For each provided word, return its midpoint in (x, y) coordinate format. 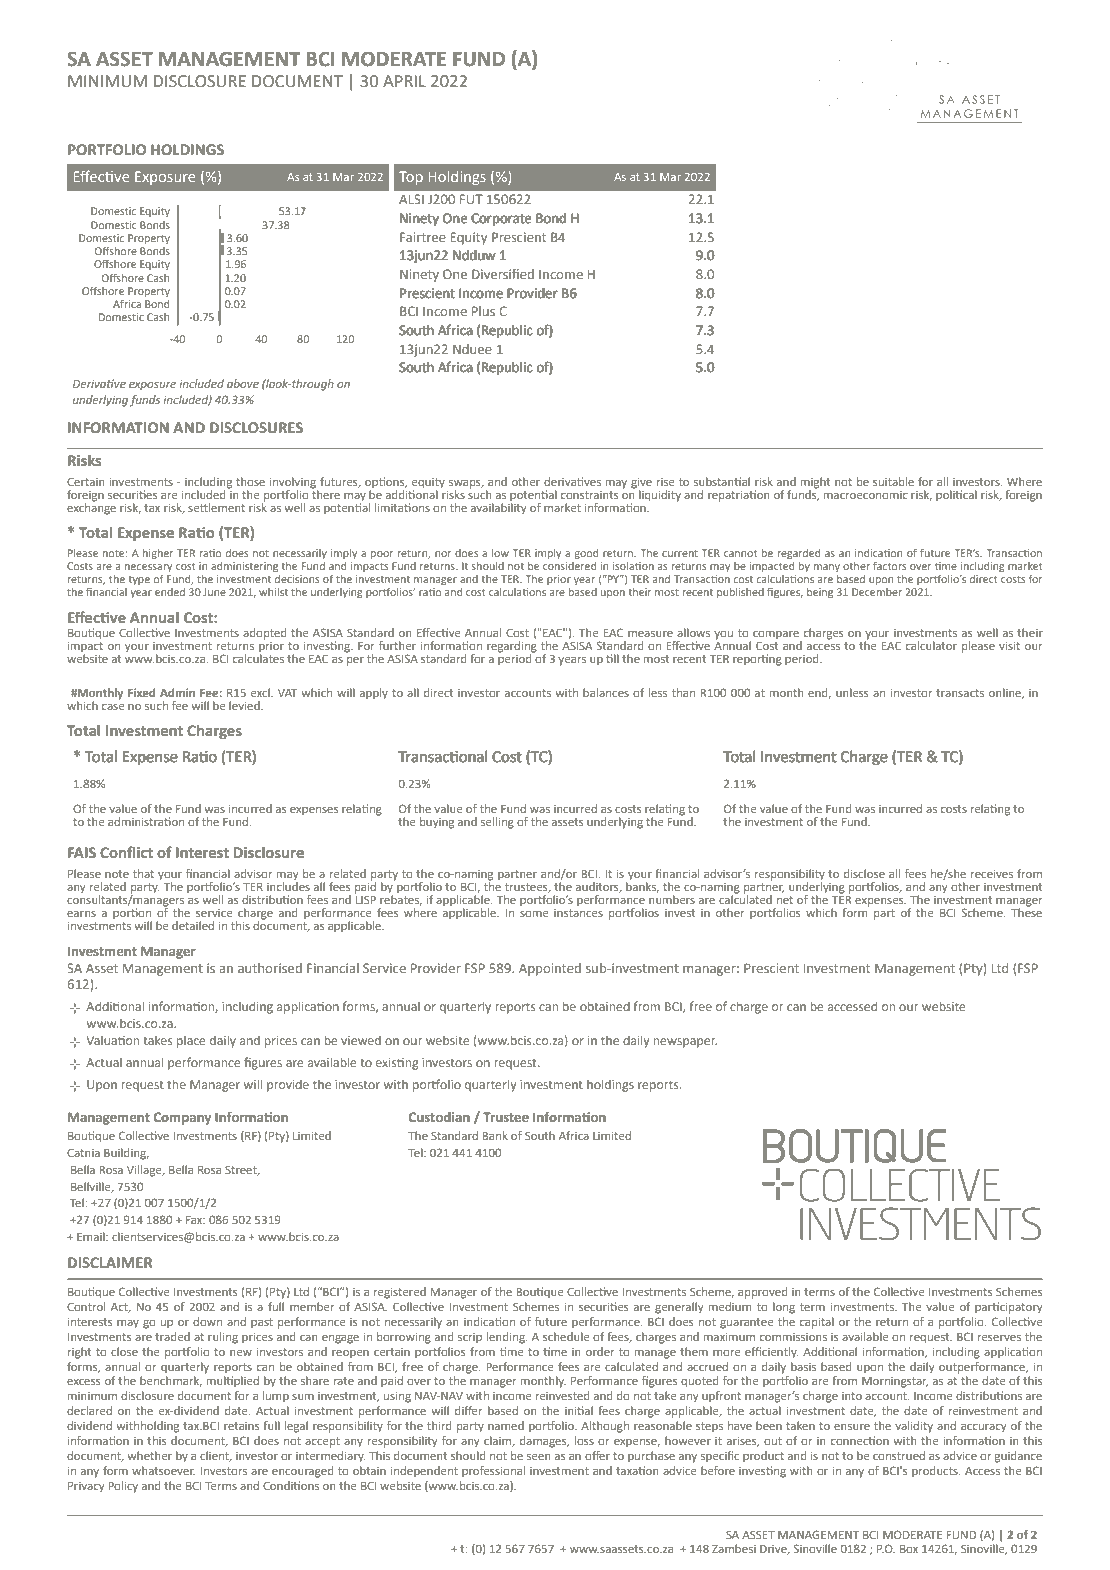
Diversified (503, 274)
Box (909, 1549)
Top (411, 178)
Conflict (126, 852)
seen (539, 1456)
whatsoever (163, 1470)
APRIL (404, 81)
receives (992, 873)
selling (497, 823)
